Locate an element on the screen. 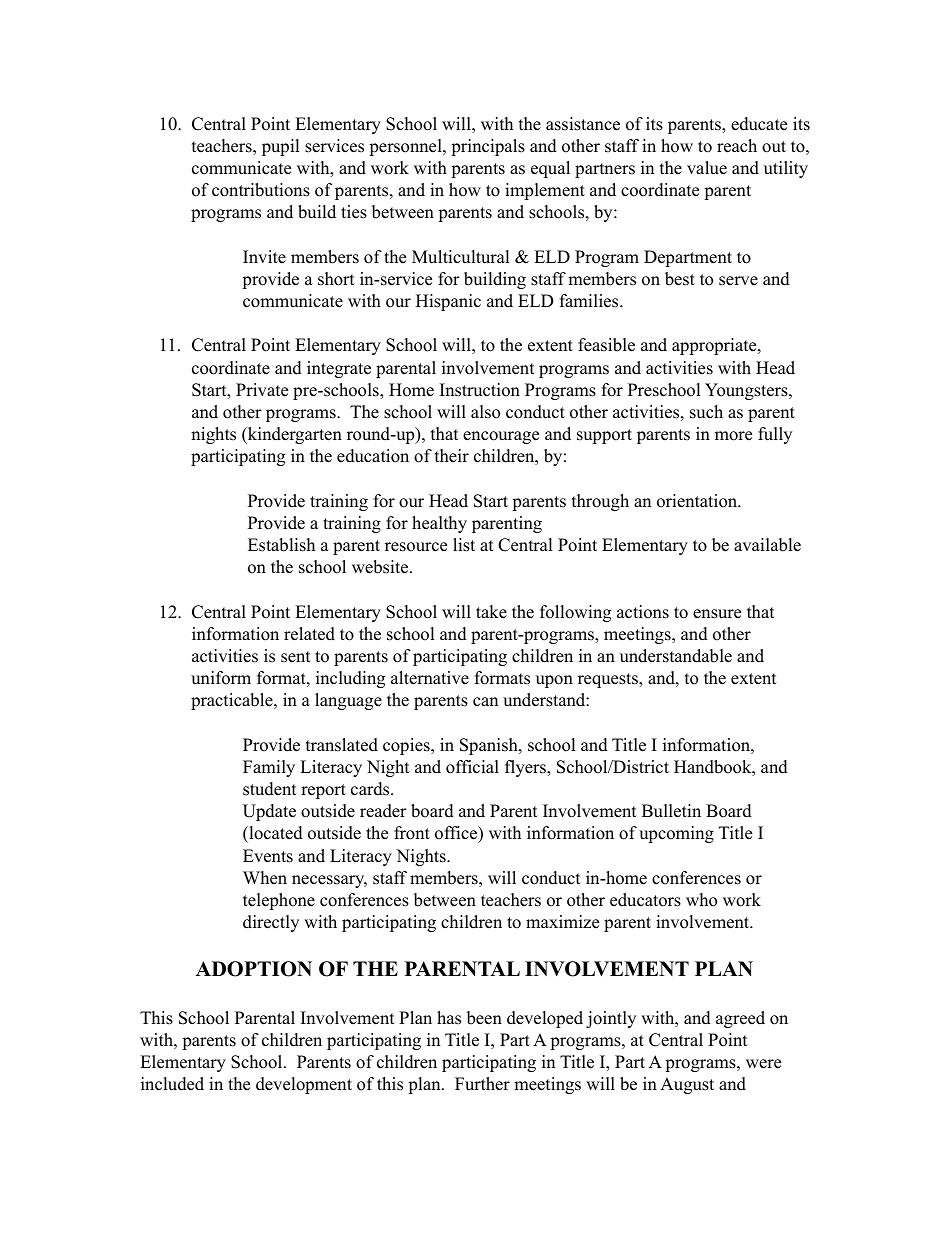 Image resolution: width=952 pixels, height=1233 pixels. Hispanic is located at coordinates (448, 302).
